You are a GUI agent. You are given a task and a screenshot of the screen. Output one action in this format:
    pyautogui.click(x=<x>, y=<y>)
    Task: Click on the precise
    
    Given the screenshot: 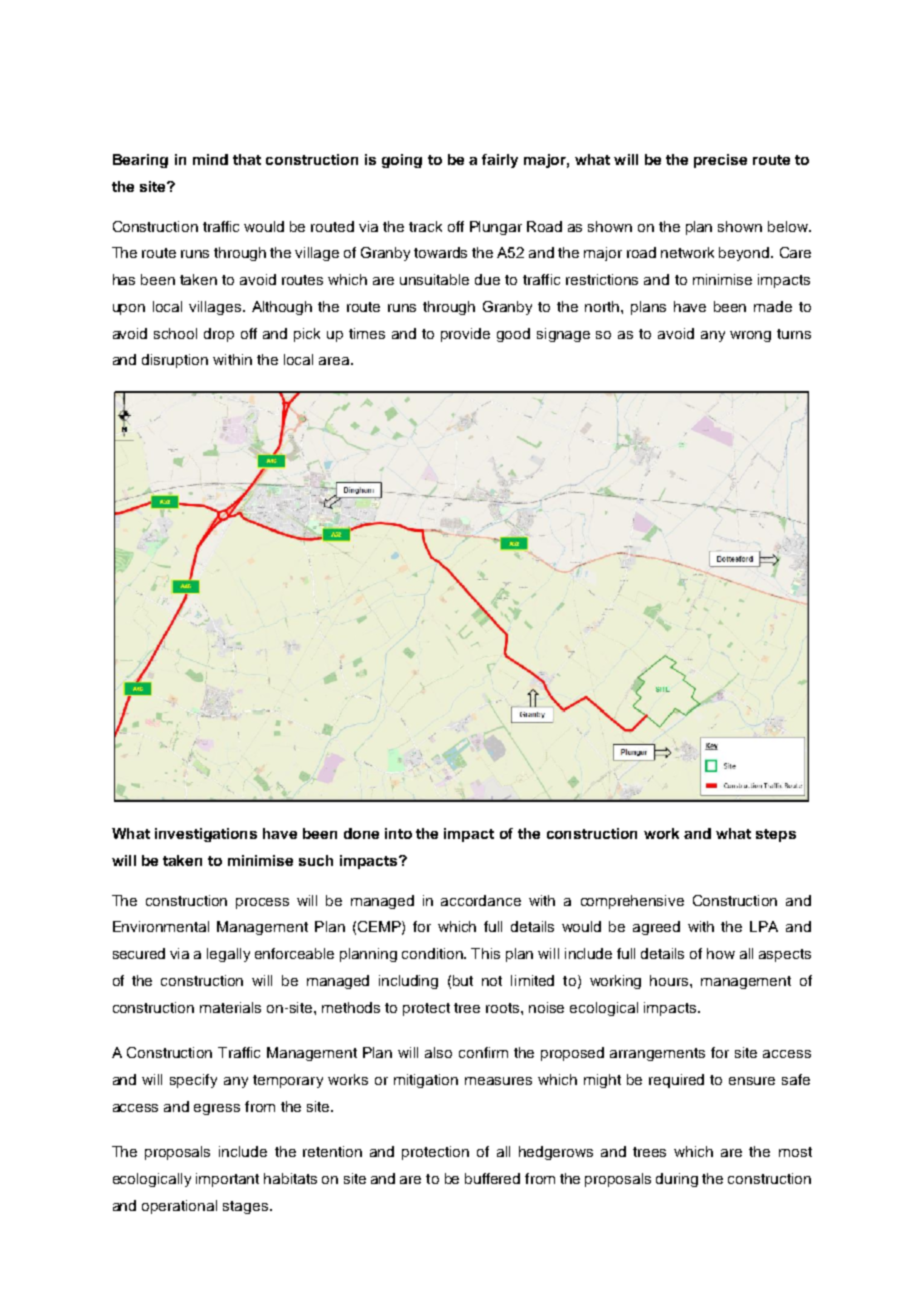 What is the action you would take?
    pyautogui.click(x=720, y=161)
